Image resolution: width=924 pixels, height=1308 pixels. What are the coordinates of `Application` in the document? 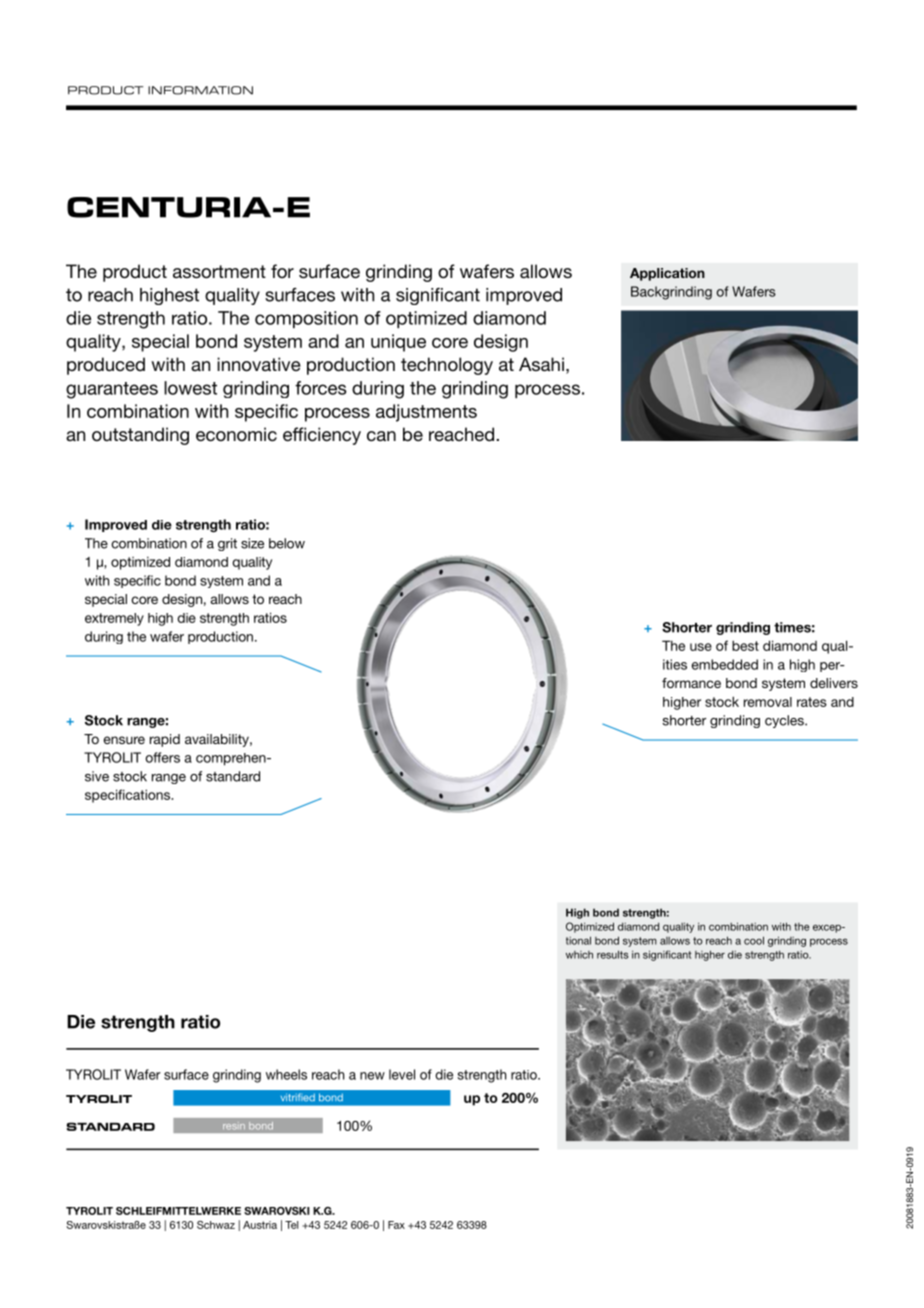 It's located at (667, 274).
